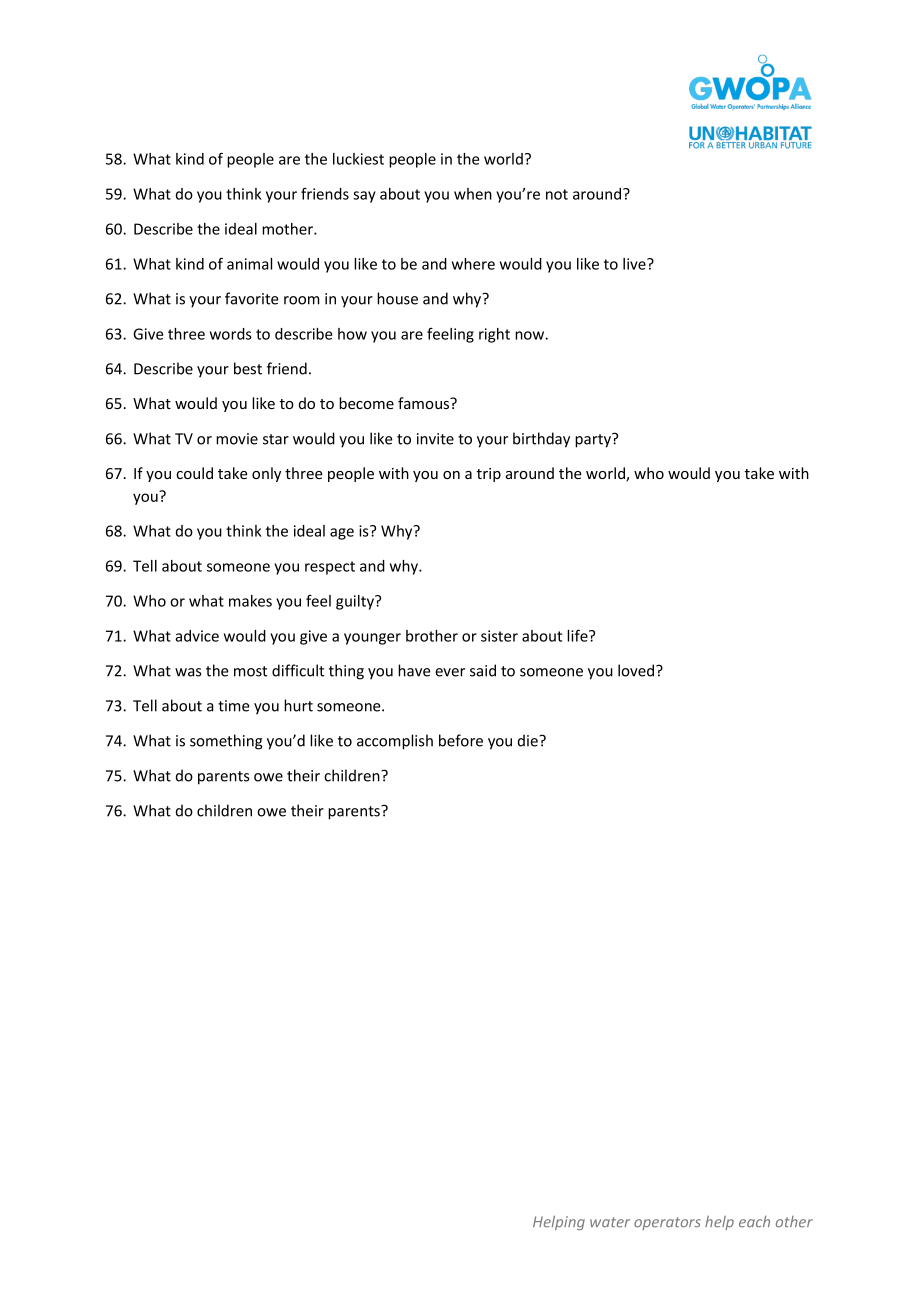  I want to click on die, so click(529, 740).
